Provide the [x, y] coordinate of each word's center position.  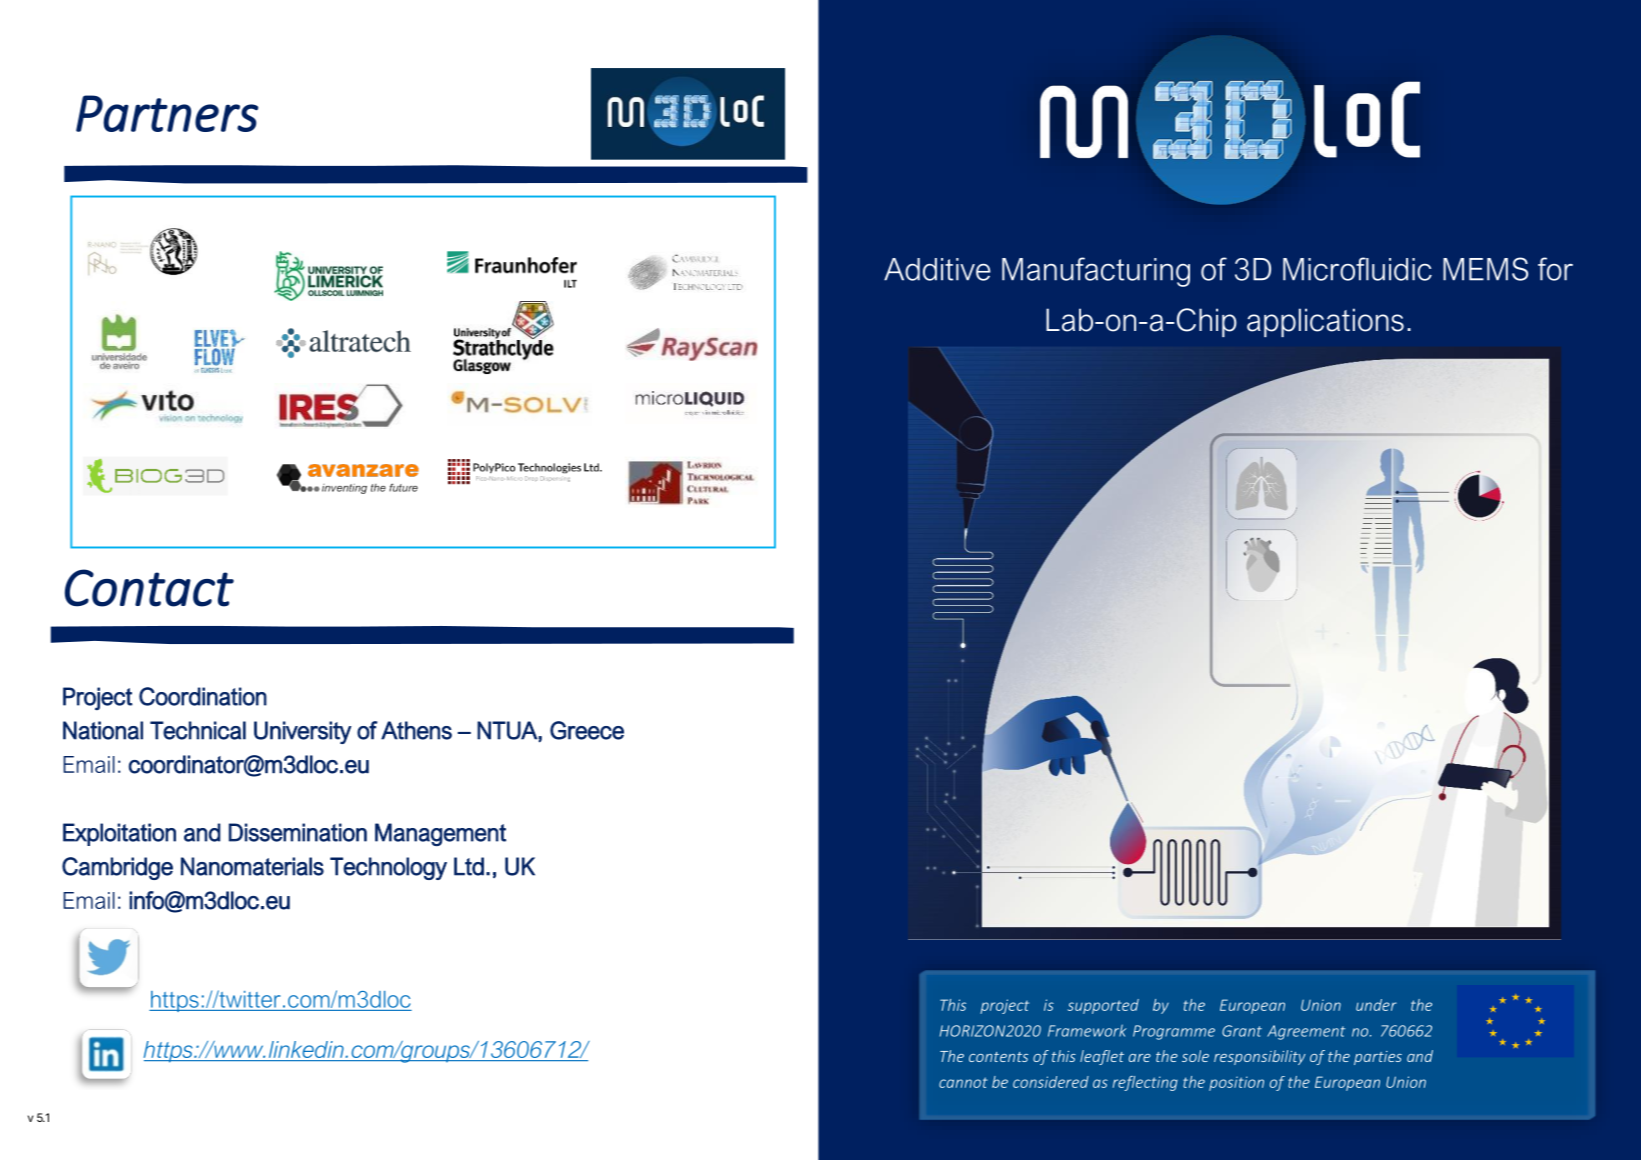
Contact [149, 588]
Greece [587, 730]
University [303, 732]
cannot [963, 1082]
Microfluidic [1357, 269]
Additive [937, 269]
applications [1325, 322]
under [1376, 1005]
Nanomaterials [252, 866]
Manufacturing [1096, 272]
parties [1378, 1058]
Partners [167, 113]
